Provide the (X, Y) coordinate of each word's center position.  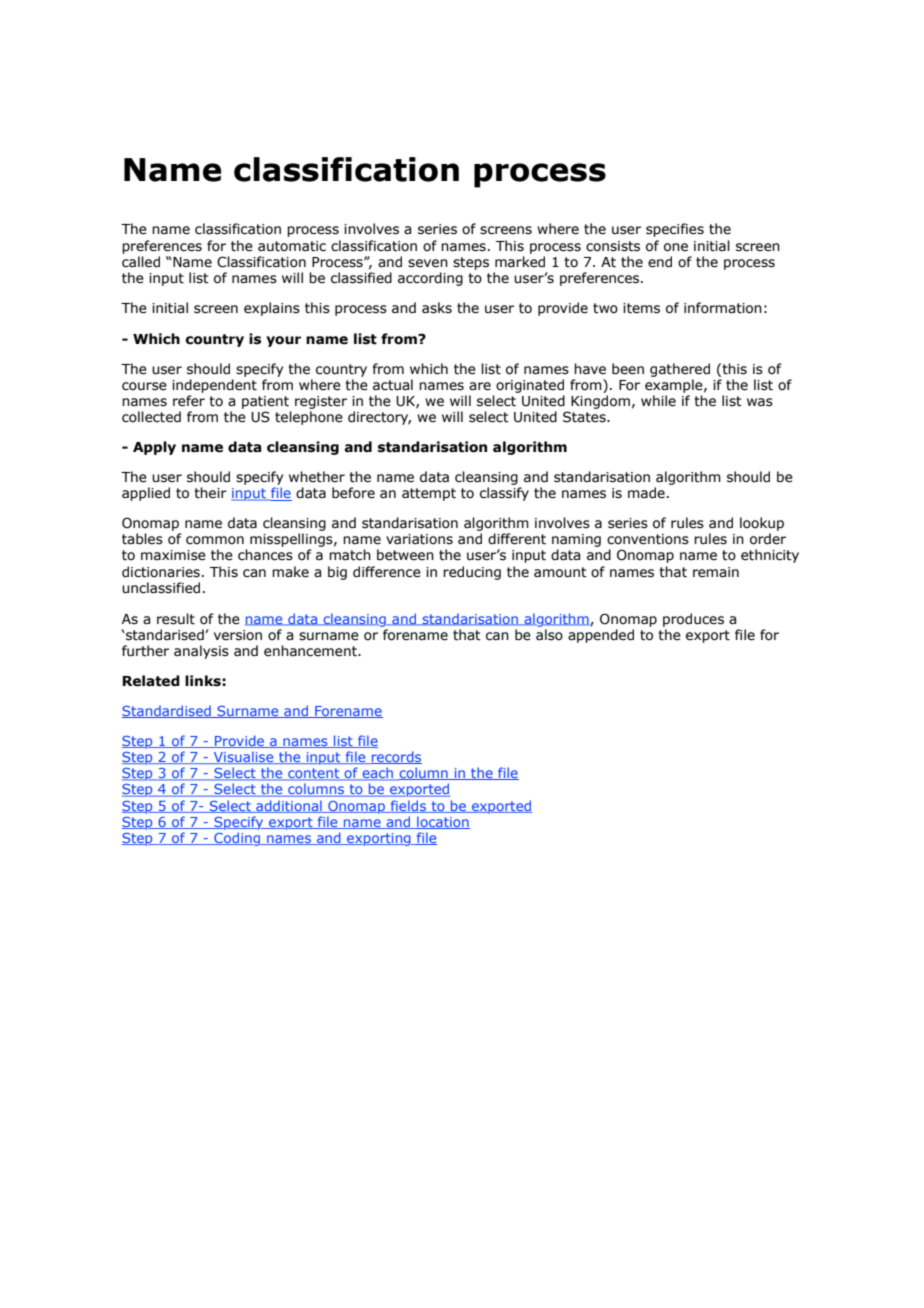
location (442, 822)
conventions (648, 539)
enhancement (311, 651)
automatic (292, 246)
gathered (680, 370)
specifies (675, 230)
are (480, 386)
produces (693, 620)
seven (428, 263)
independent (214, 386)
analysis (201, 652)
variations (419, 539)
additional (289, 806)
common (215, 540)
